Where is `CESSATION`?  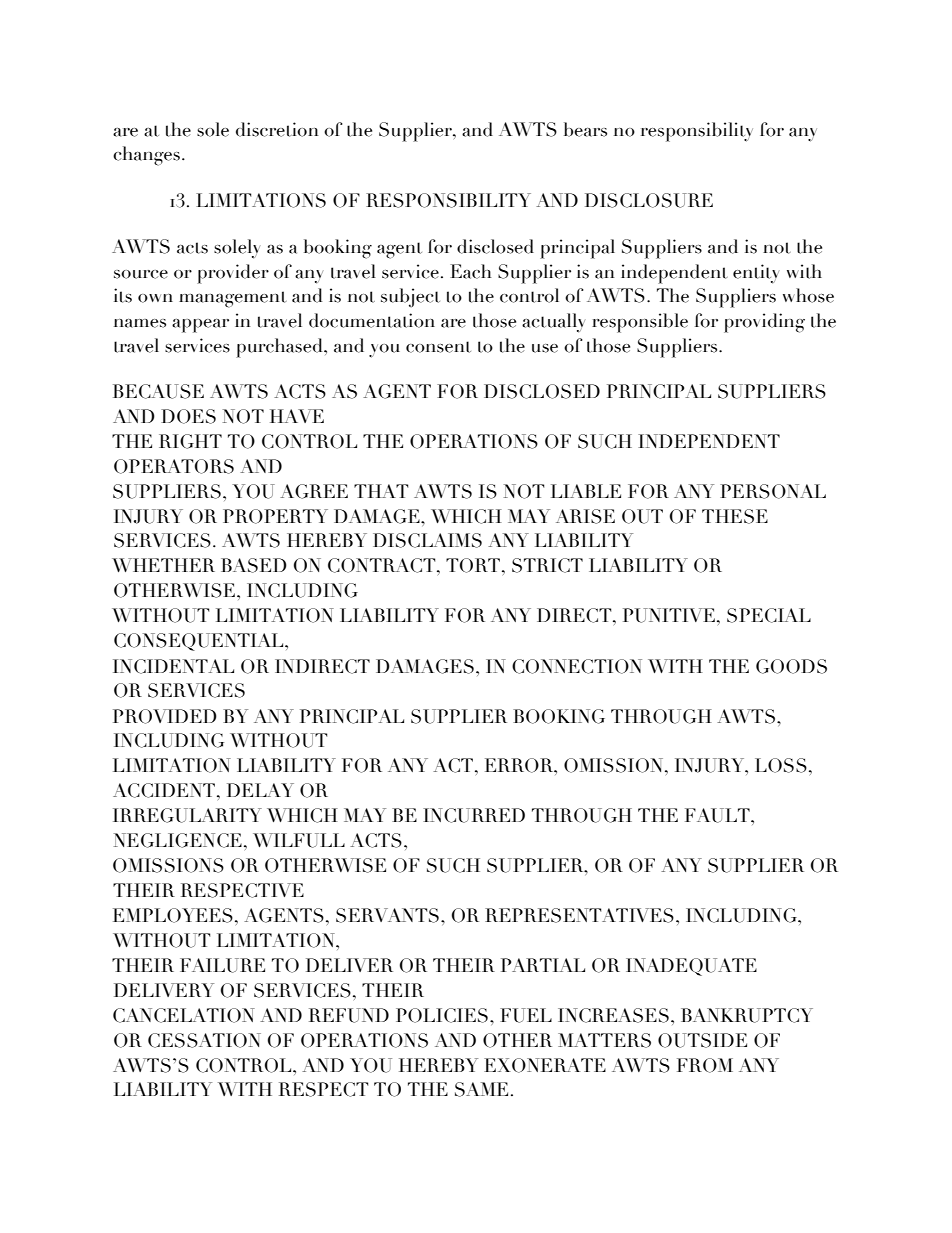 CESSATION is located at coordinates (204, 1040).
